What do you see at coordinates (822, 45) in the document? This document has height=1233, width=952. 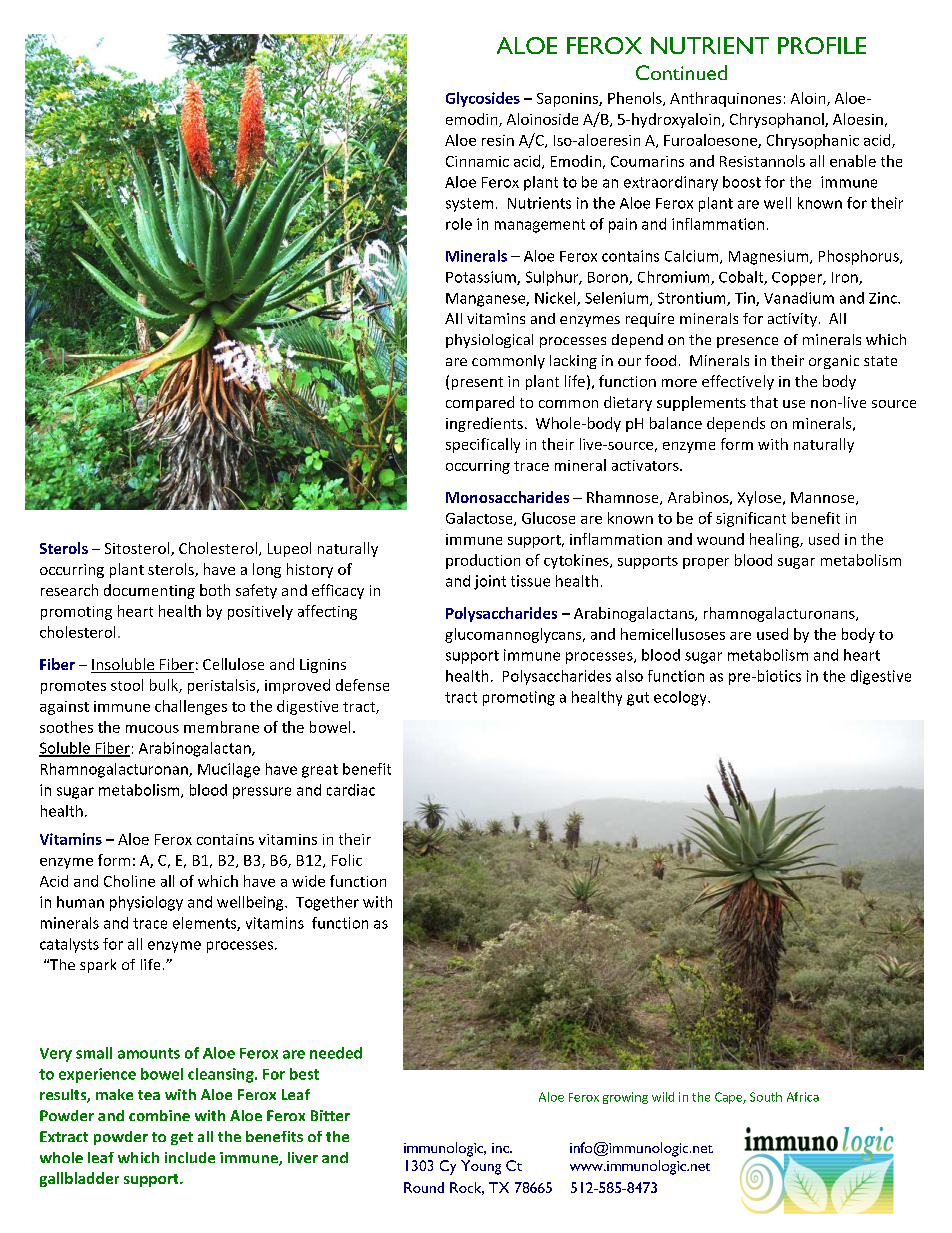 I see `PROFILE` at bounding box center [822, 45].
